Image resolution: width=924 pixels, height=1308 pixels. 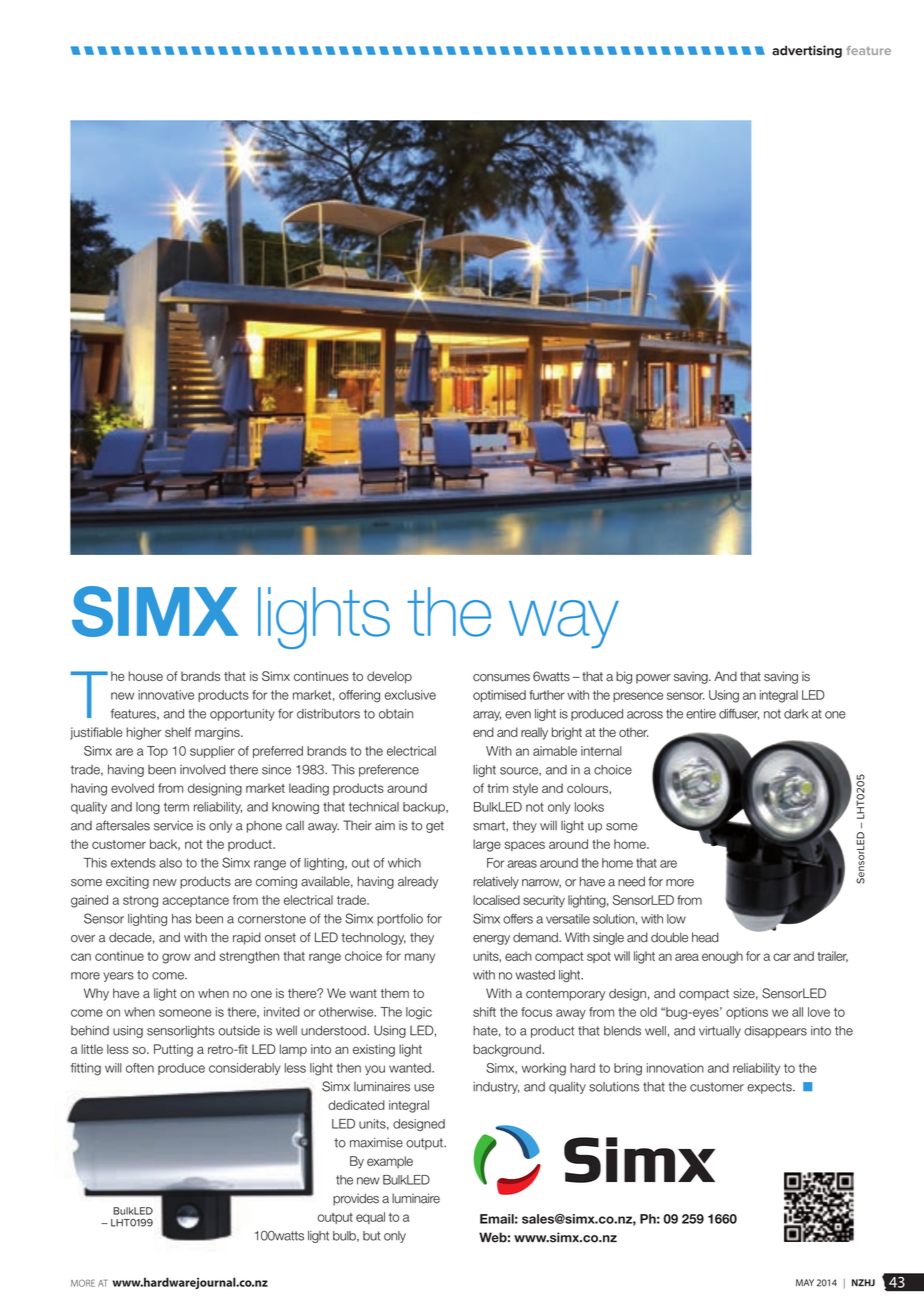 What do you see at coordinates (170, 863) in the screenshot?
I see `also` at bounding box center [170, 863].
